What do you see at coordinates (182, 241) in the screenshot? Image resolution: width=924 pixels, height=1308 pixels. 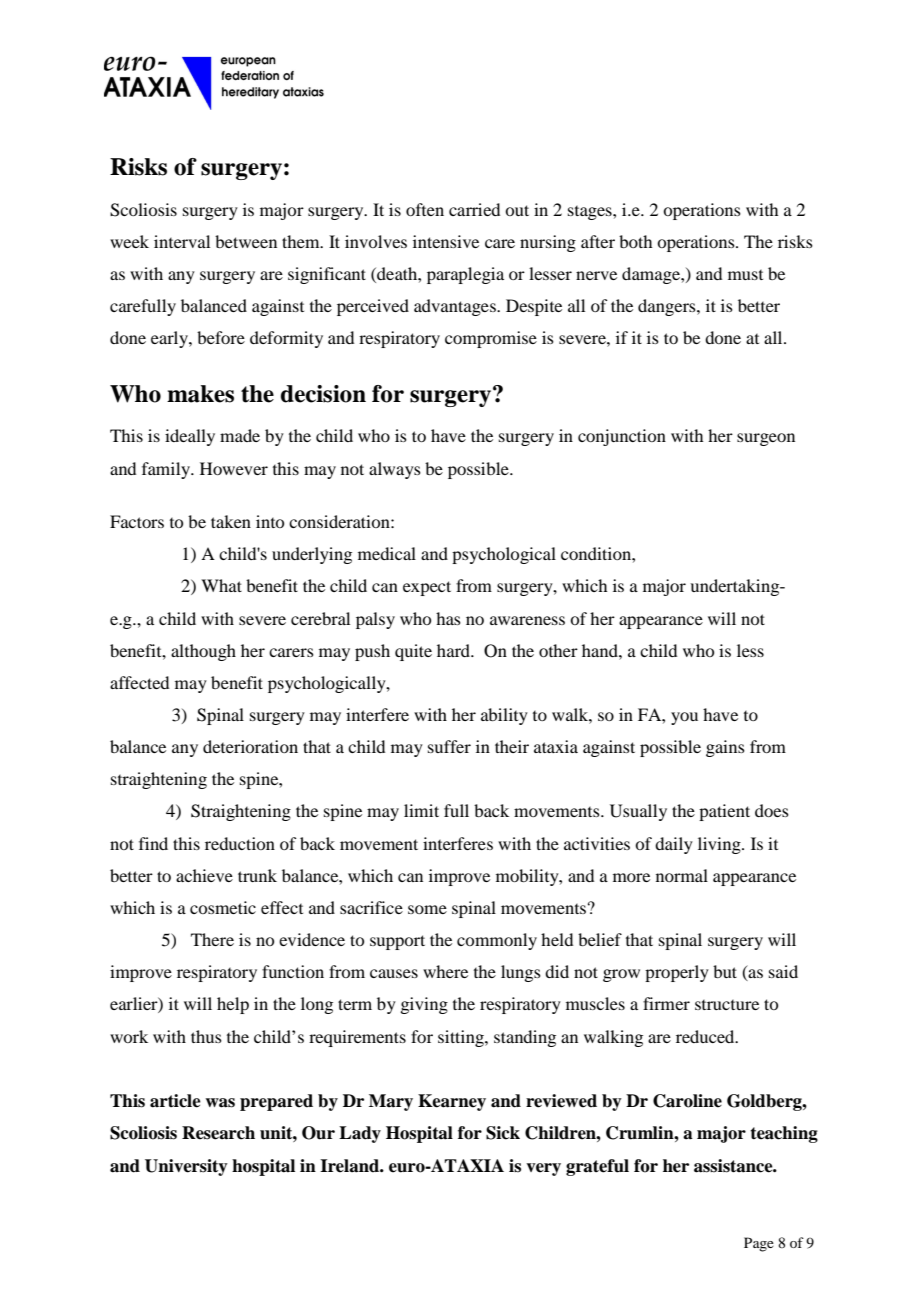 I see `interval` at bounding box center [182, 241].
